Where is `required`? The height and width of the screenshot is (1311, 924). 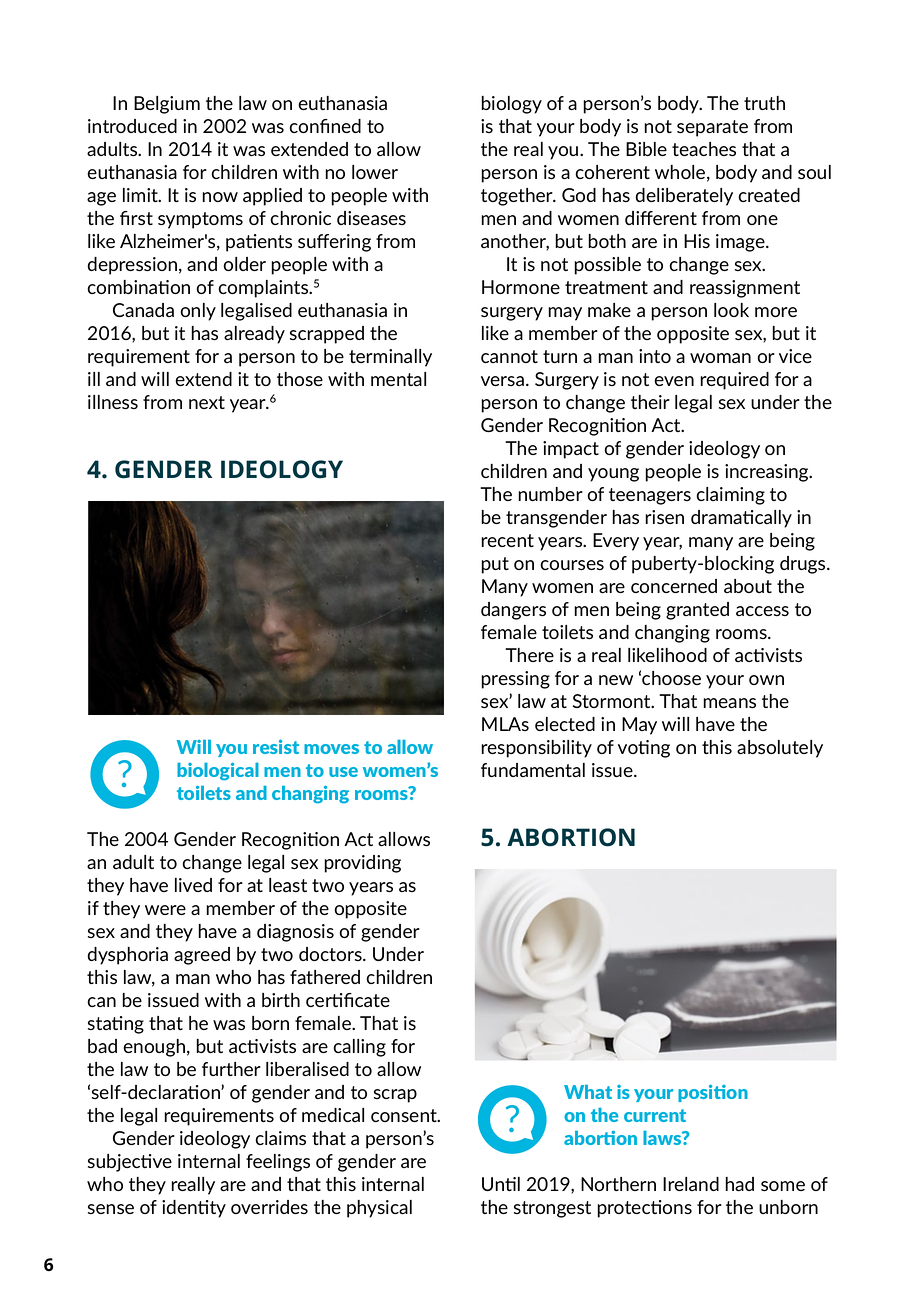 required is located at coordinates (734, 381).
